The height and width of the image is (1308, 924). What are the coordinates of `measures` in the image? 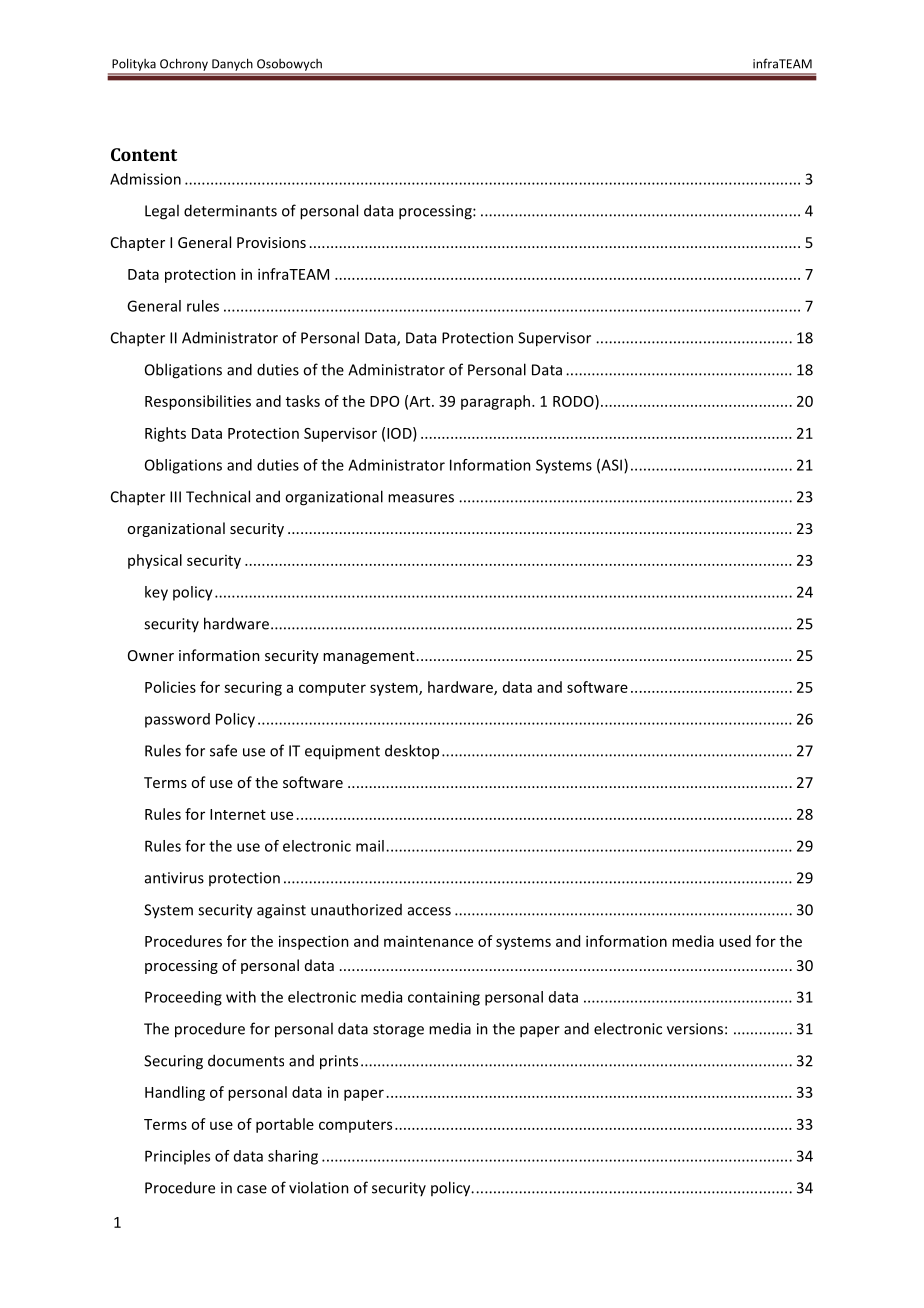 It's located at (421, 498).
